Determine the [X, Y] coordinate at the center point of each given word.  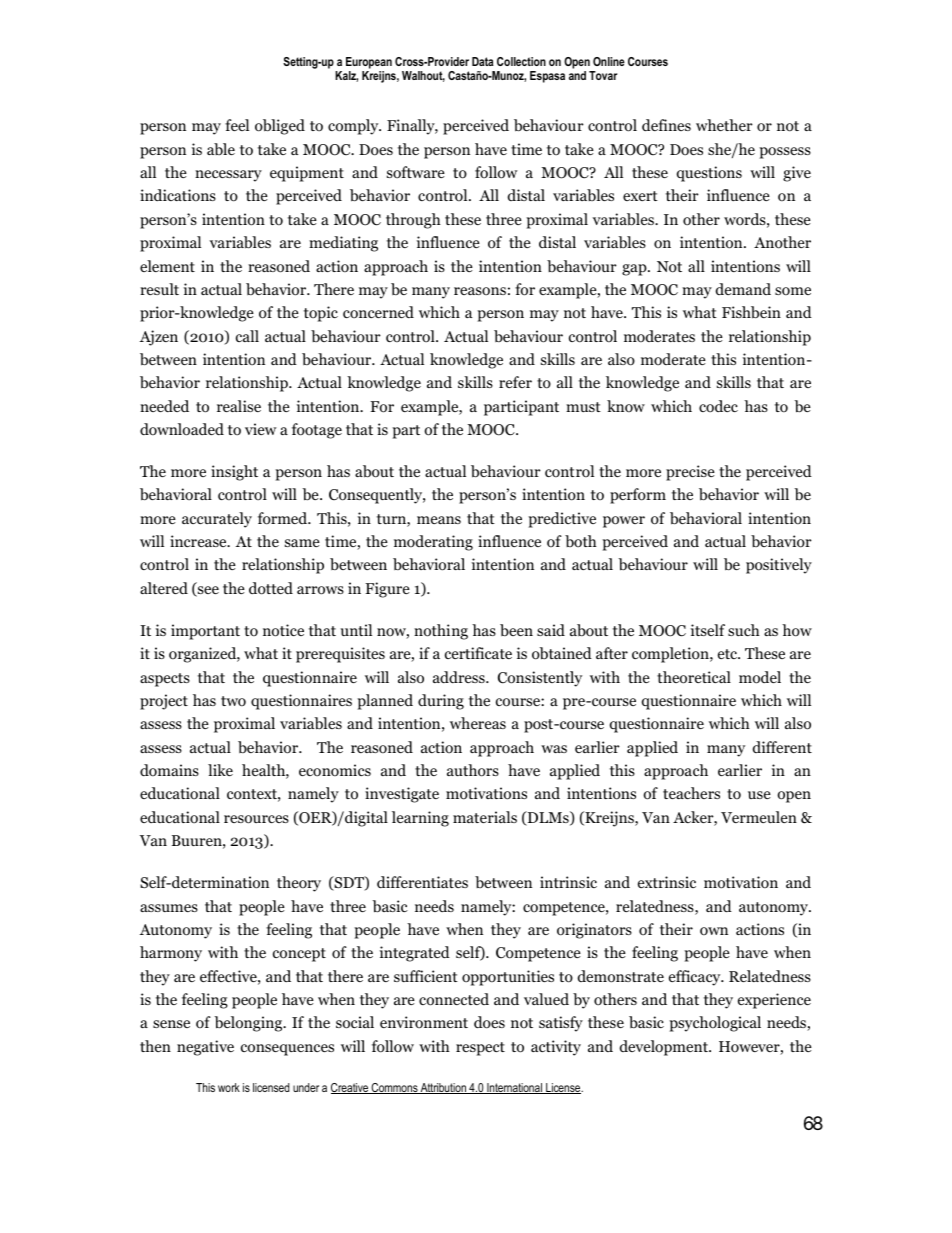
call [247, 336]
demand [743, 289]
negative [205, 1048]
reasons [480, 291]
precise [690, 473]
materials [485, 817]
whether [724, 125]
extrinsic [667, 882]
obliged [280, 127]
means [439, 520]
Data [483, 61]
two [233, 701]
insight [234, 473]
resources [256, 819]
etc [729, 654]
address [460, 677]
